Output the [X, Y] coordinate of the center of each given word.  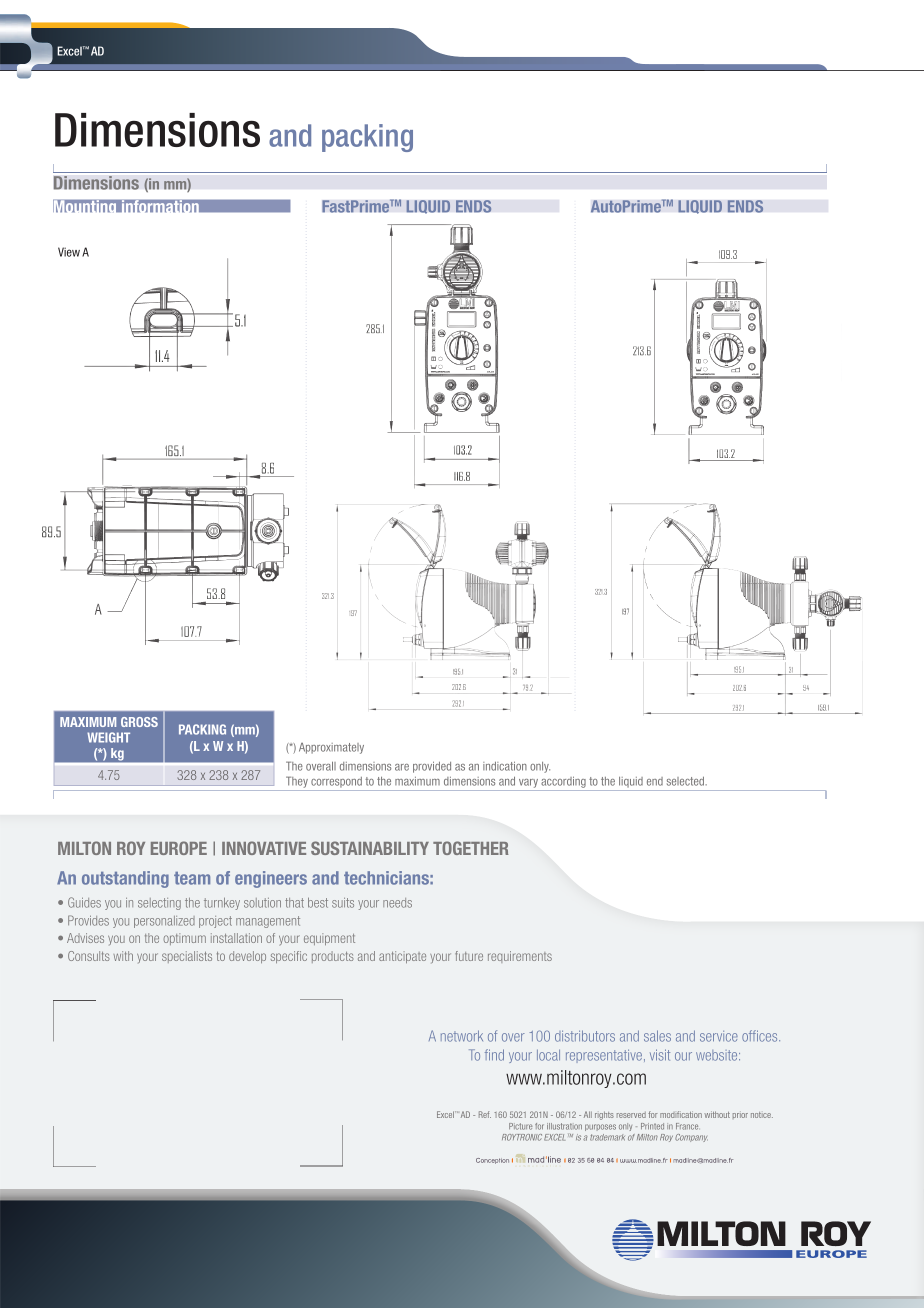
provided [432, 767]
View [69, 252]
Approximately [331, 748]
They [297, 782]
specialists [187, 957]
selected [686, 781]
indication [505, 766]
